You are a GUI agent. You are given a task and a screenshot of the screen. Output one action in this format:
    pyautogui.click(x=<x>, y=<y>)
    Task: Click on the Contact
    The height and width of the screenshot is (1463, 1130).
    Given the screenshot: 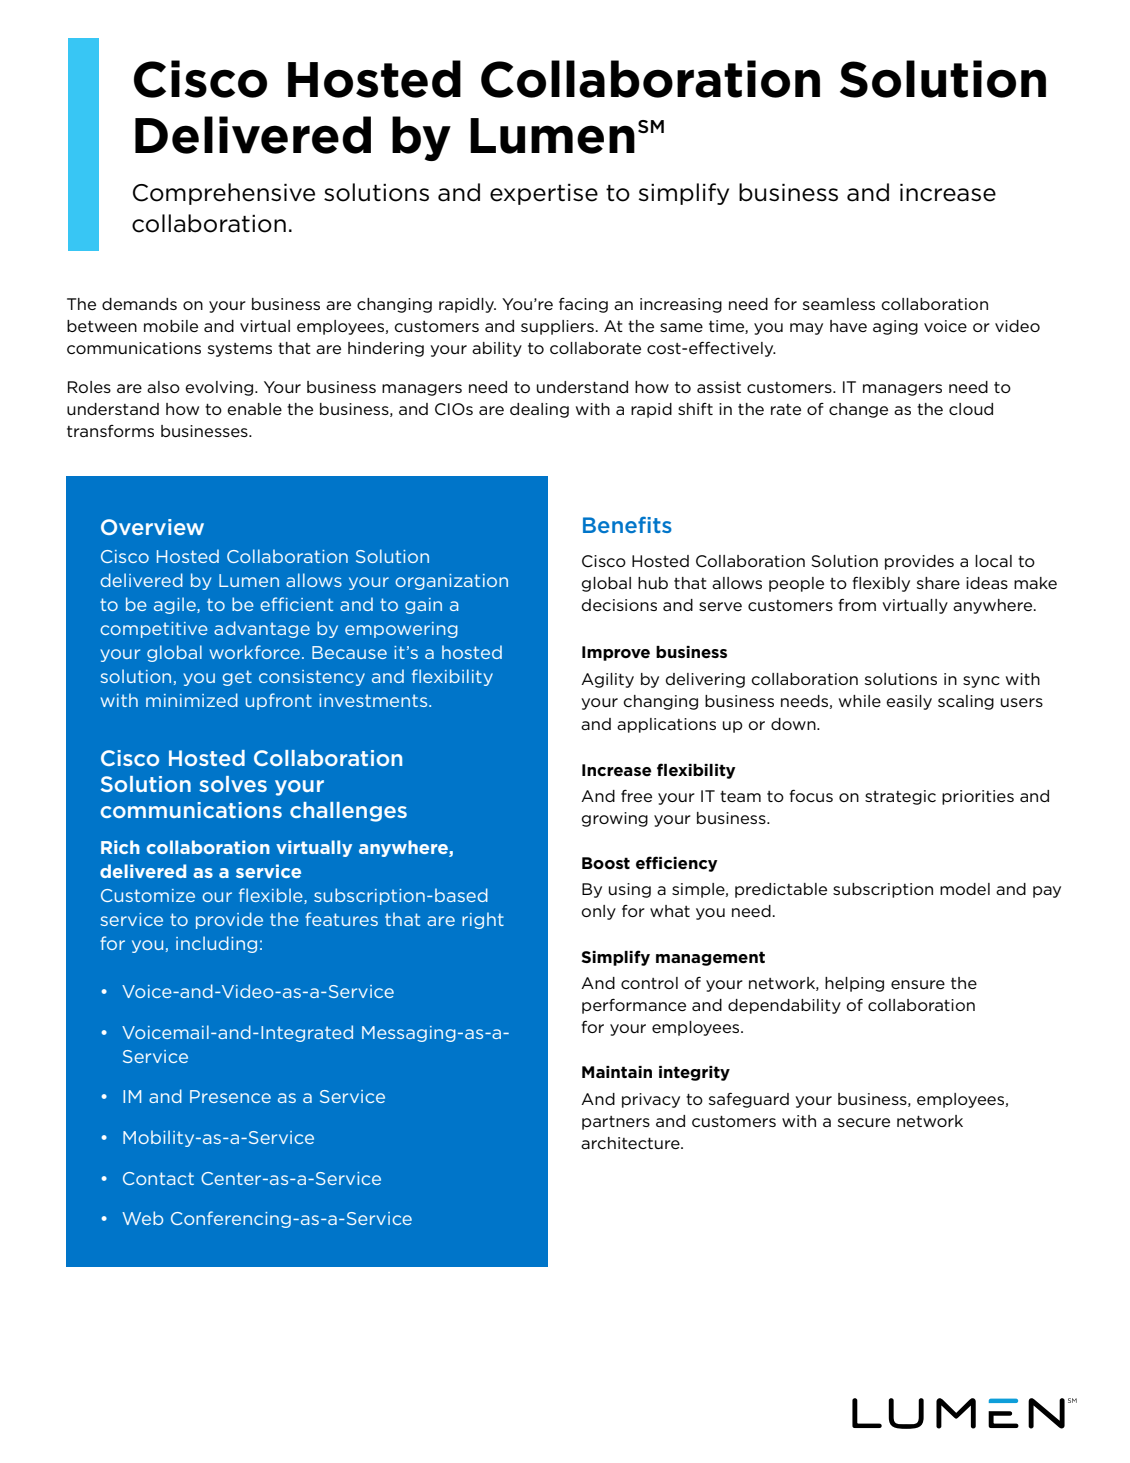 What is the action you would take?
    pyautogui.click(x=158, y=1178)
